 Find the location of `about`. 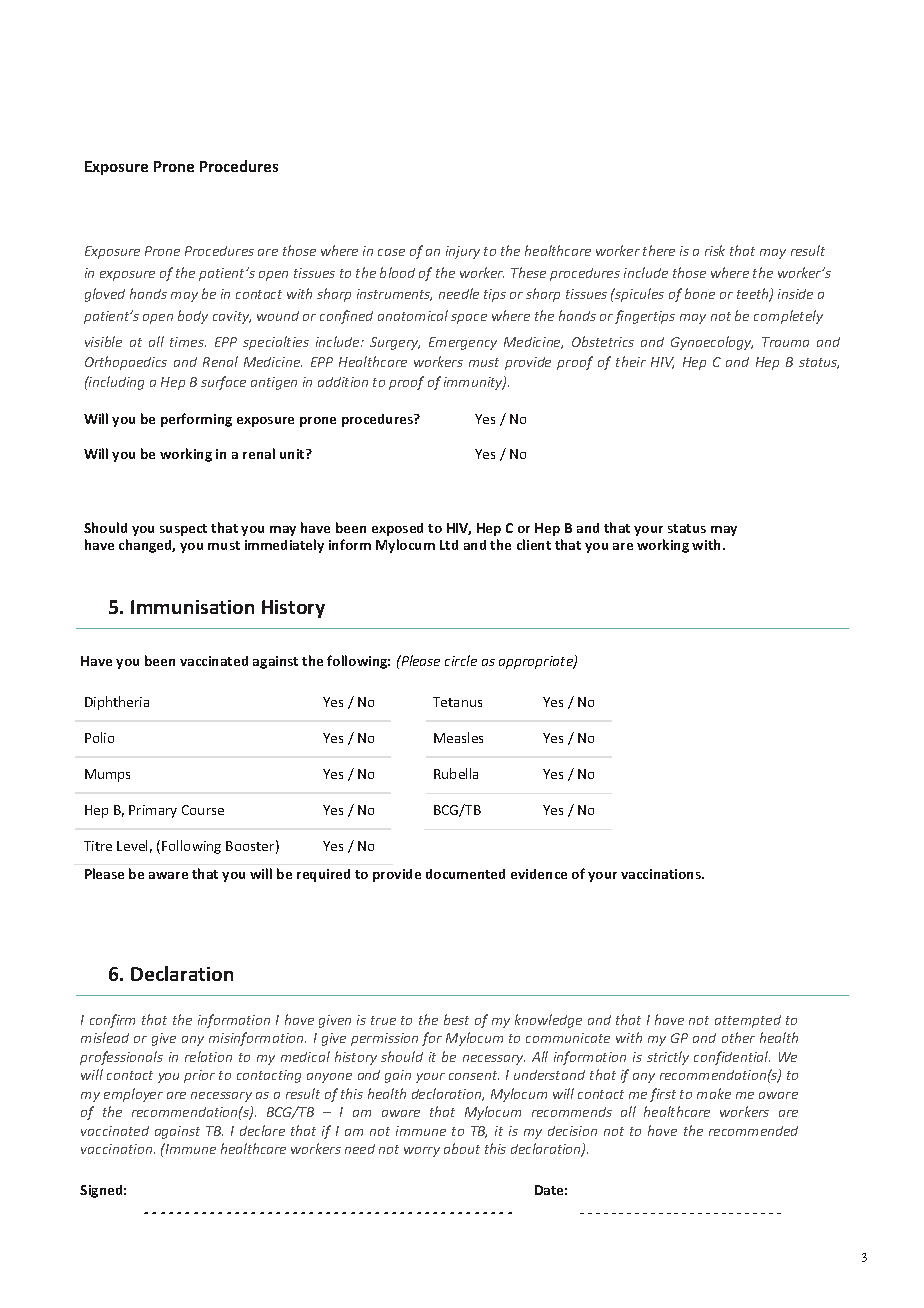

about is located at coordinates (462, 1148).
